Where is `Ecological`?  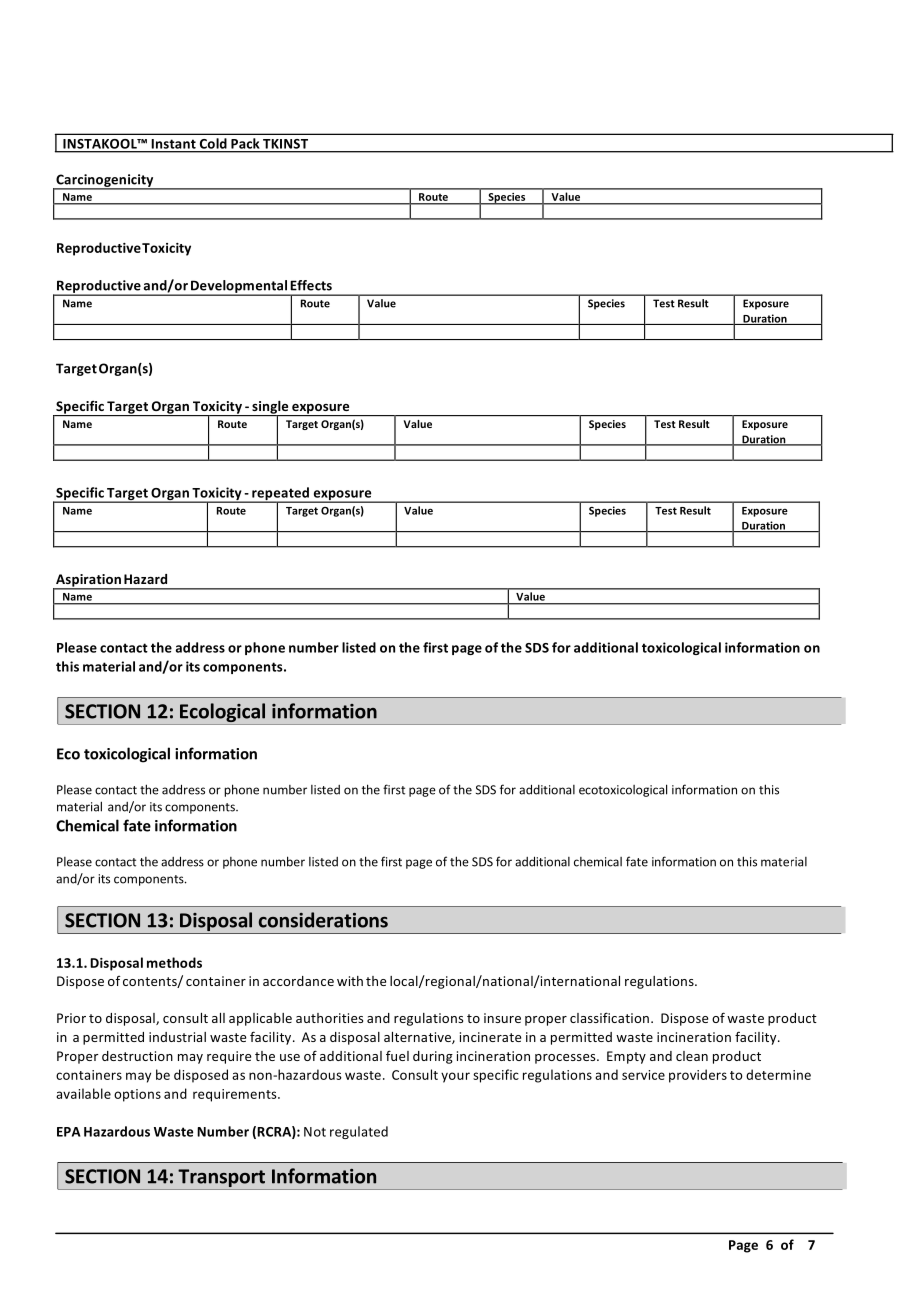
Ecological is located at coordinates (223, 714).
